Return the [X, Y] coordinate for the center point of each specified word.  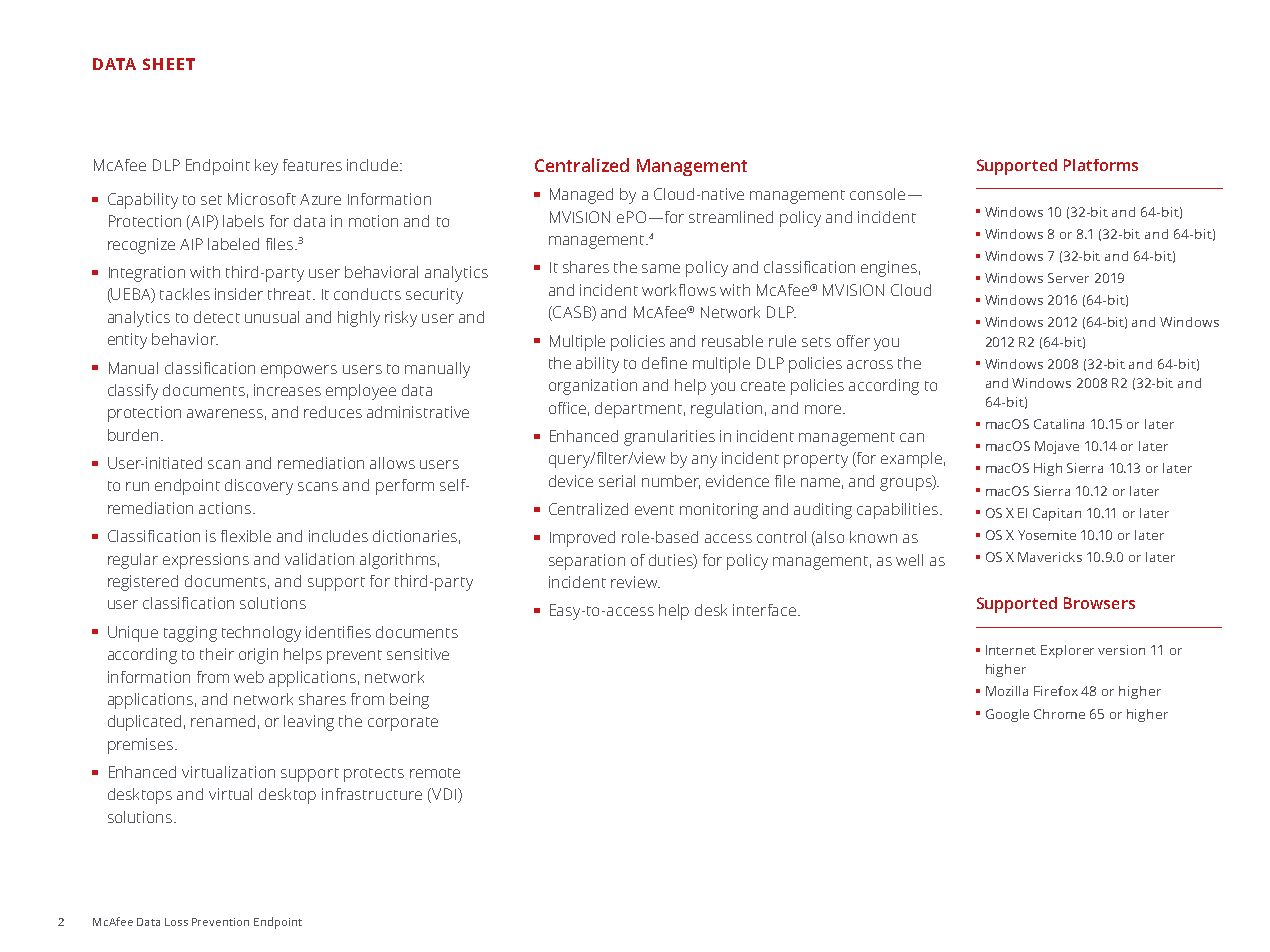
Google [1007, 715]
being [409, 701]
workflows [679, 290]
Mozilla [1007, 691]
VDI [443, 795]
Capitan [1057, 514]
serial [617, 481]
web [249, 677]
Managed [581, 196]
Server [1068, 278]
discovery [259, 487]
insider [239, 294]
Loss [176, 922]
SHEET [169, 64]
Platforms [1101, 165]
